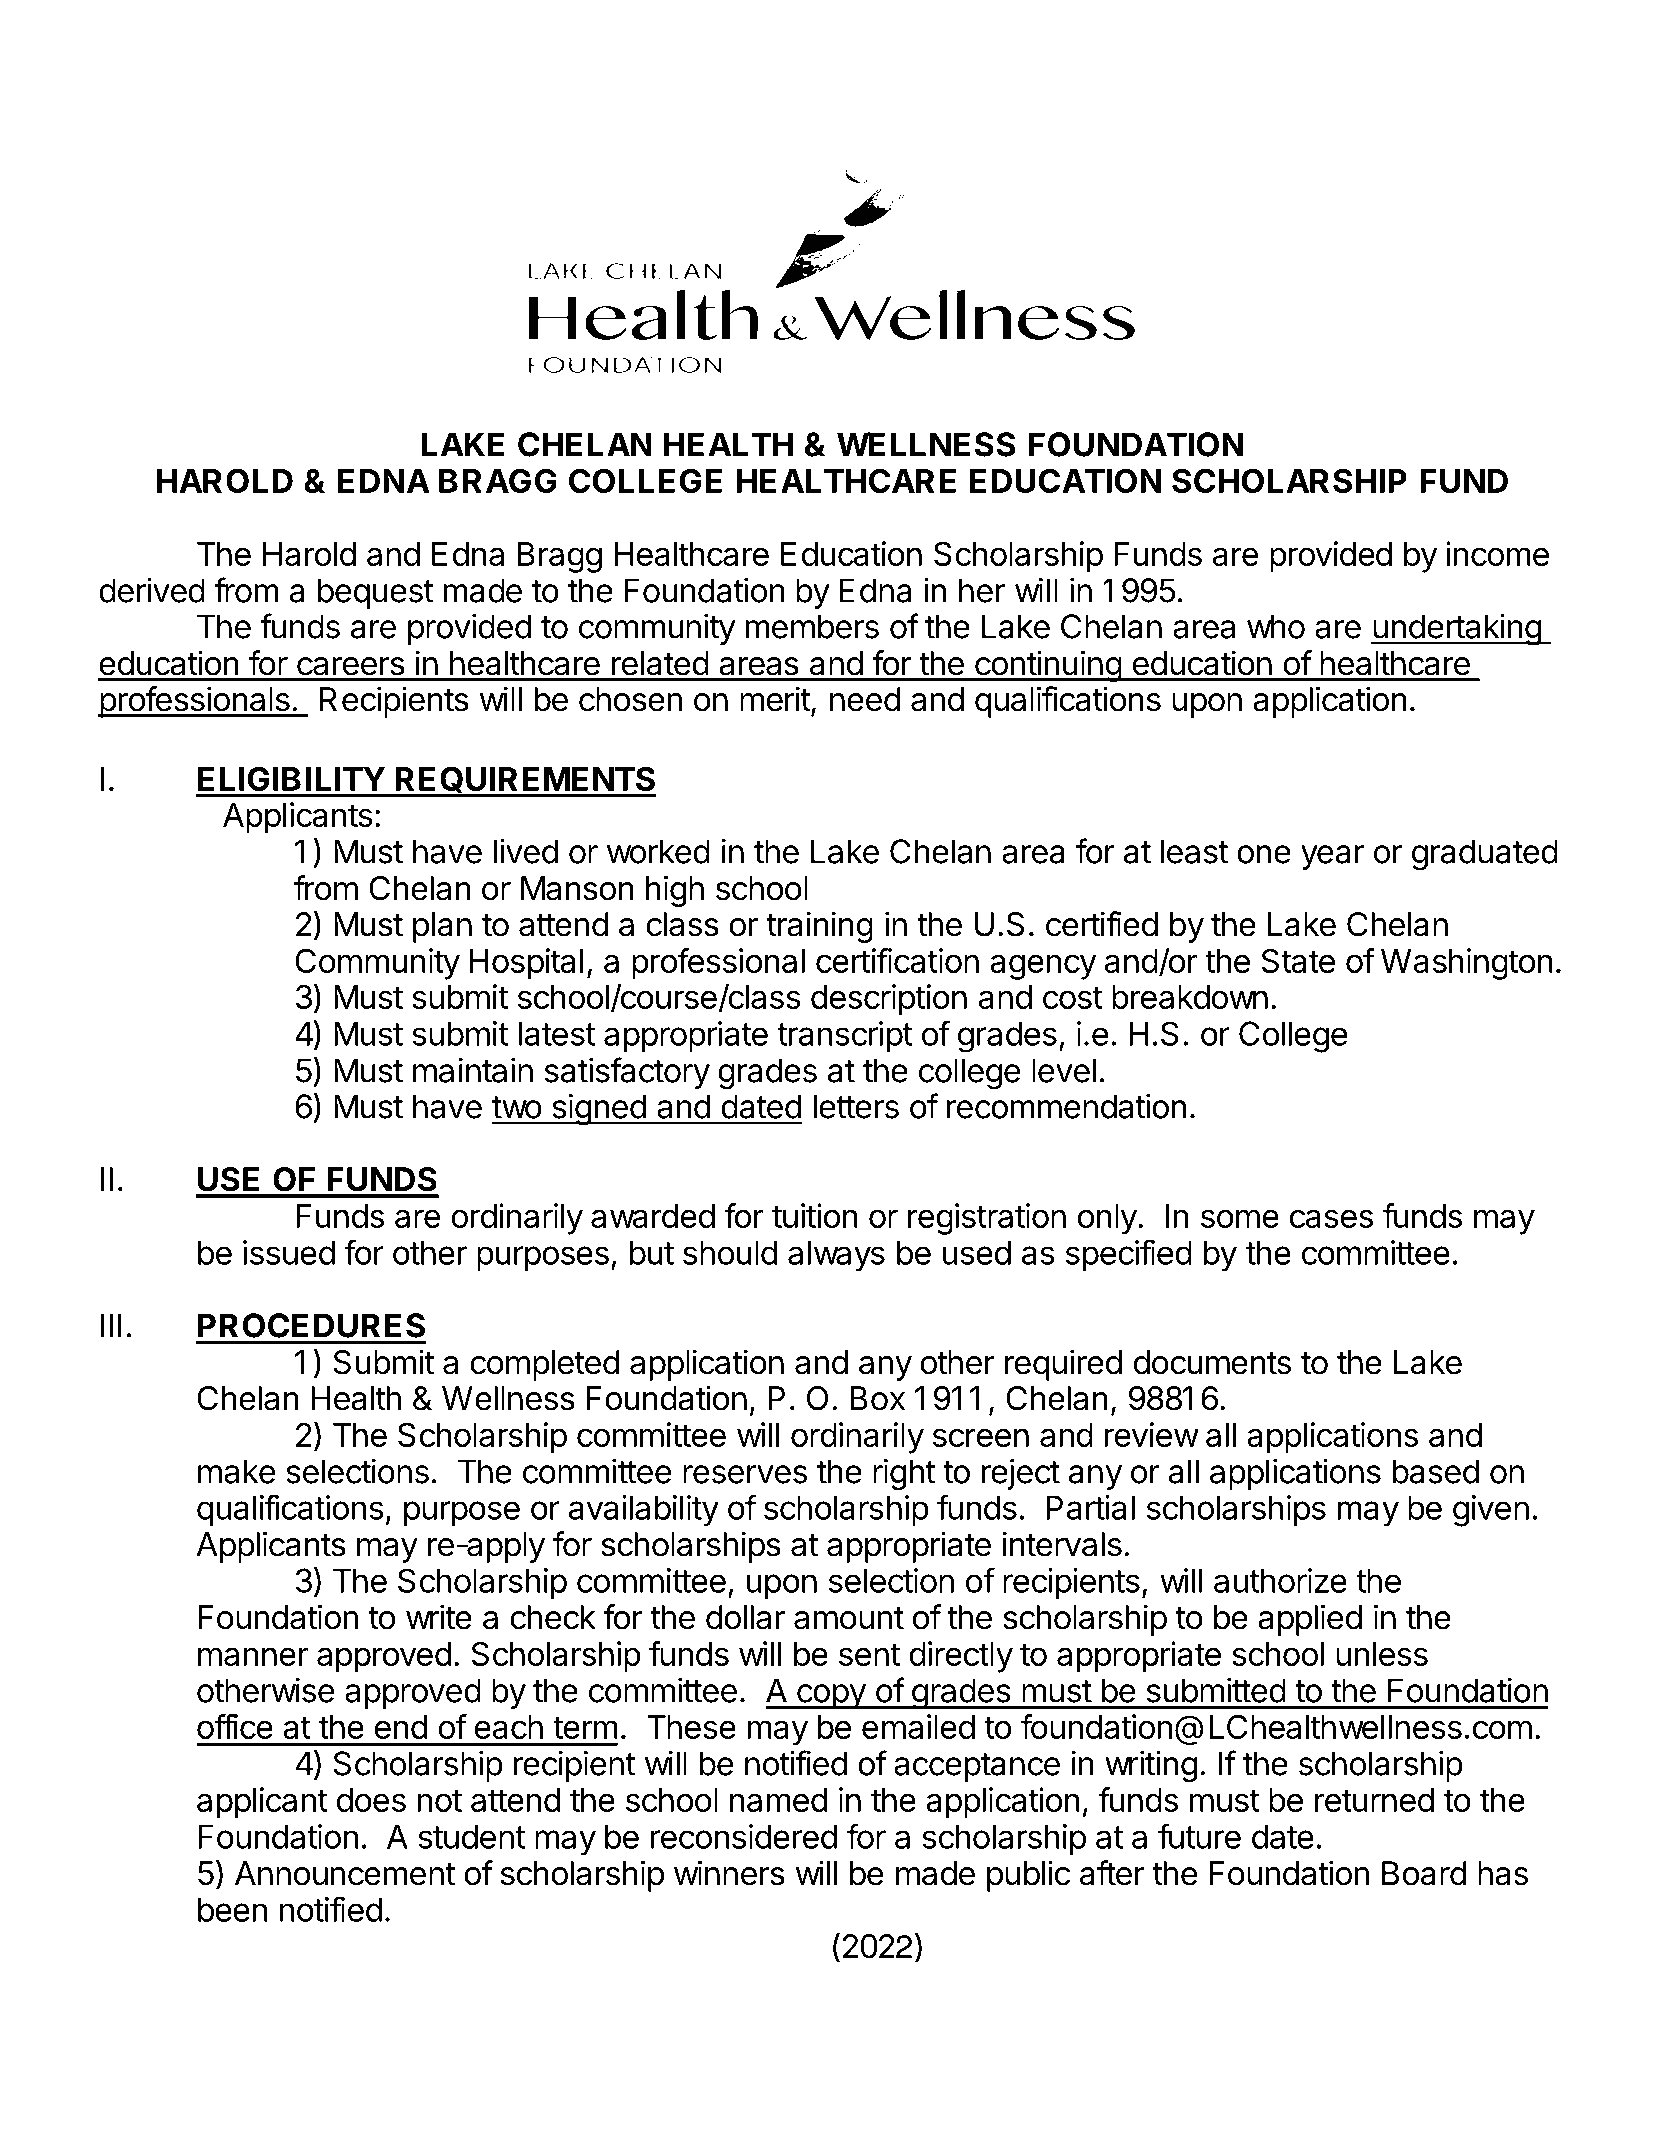 The image size is (1664, 2153). Describe the element at coordinates (345, 1873) in the screenshot. I see `Announcement` at that location.
